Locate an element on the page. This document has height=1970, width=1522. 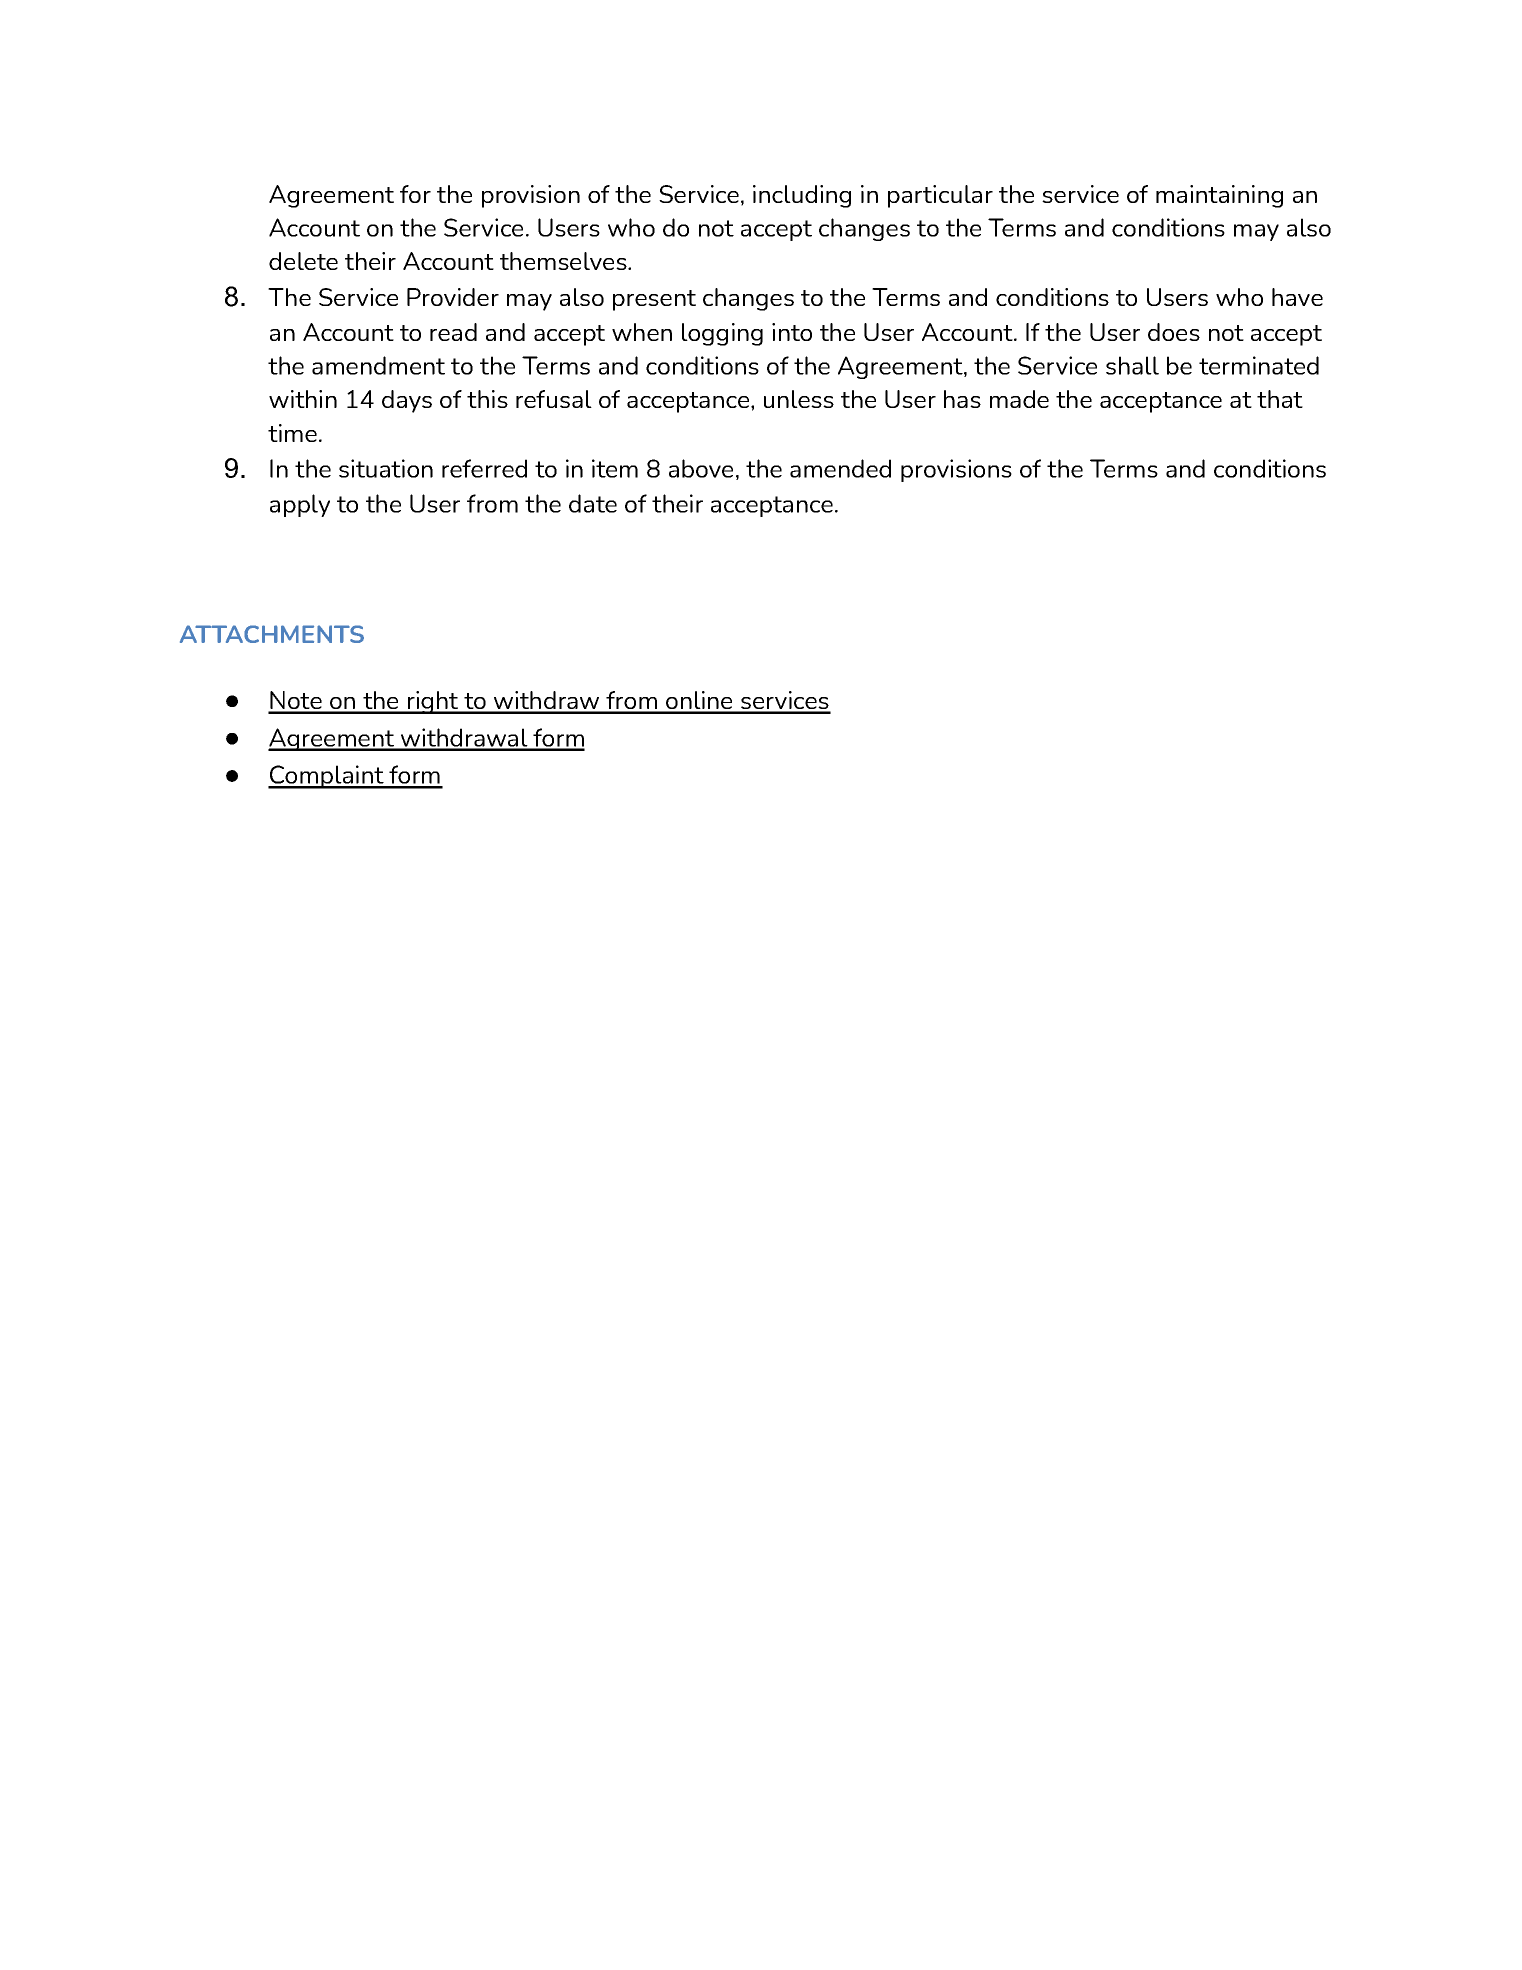
that is located at coordinates (1280, 399).
